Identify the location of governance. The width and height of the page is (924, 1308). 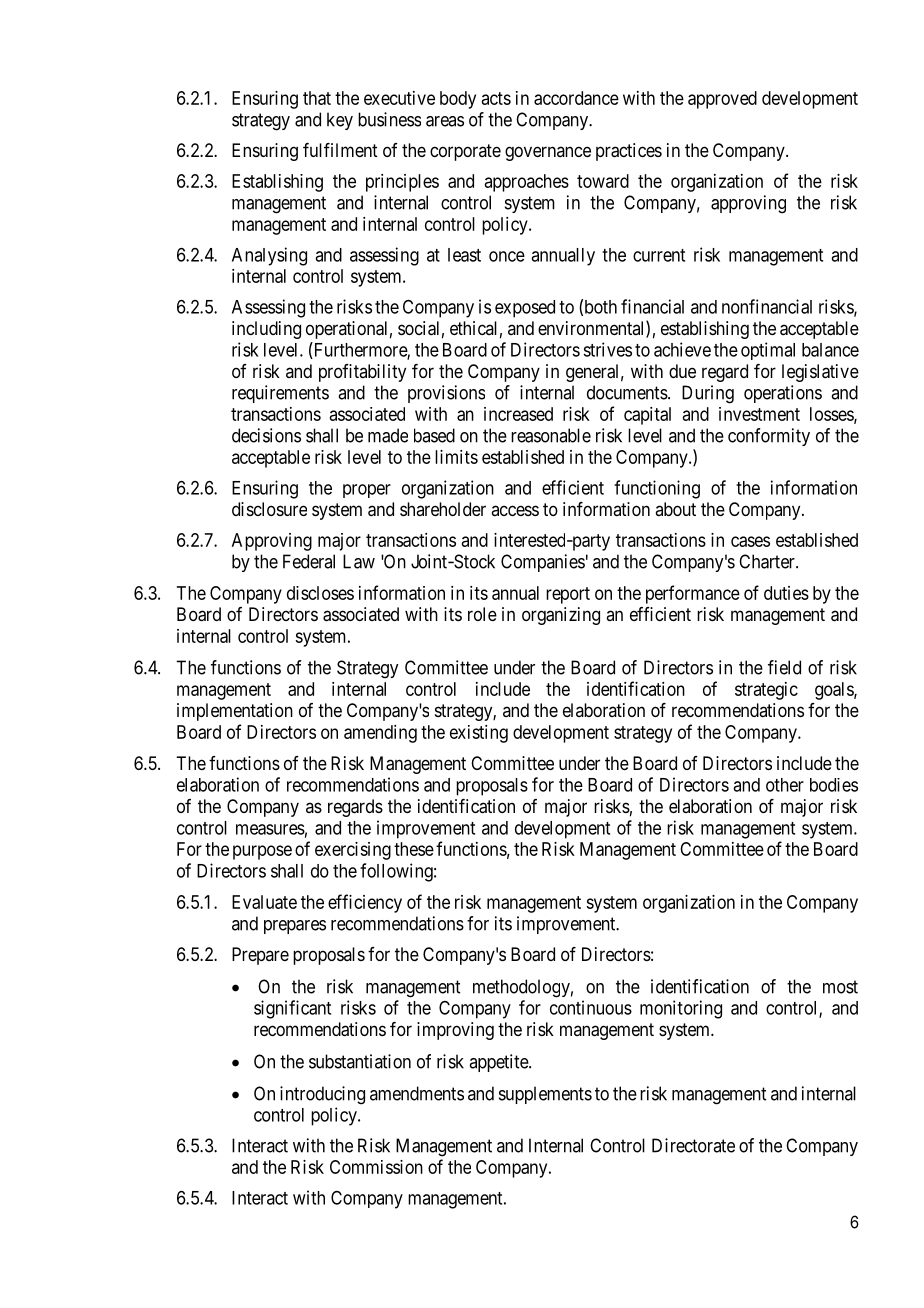
(548, 153).
